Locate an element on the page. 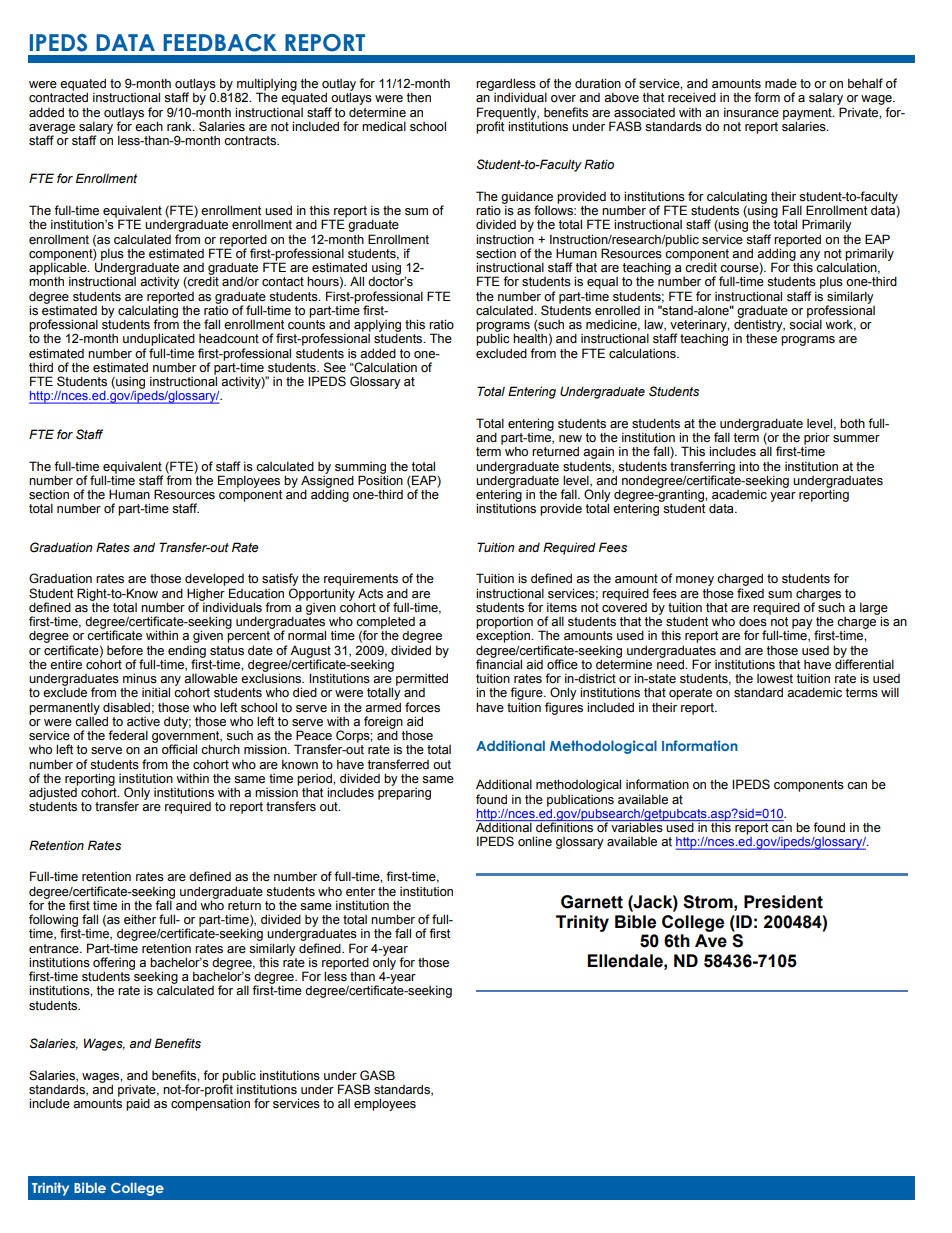 This document has height=1233, width=952. paid is located at coordinates (138, 1104).
